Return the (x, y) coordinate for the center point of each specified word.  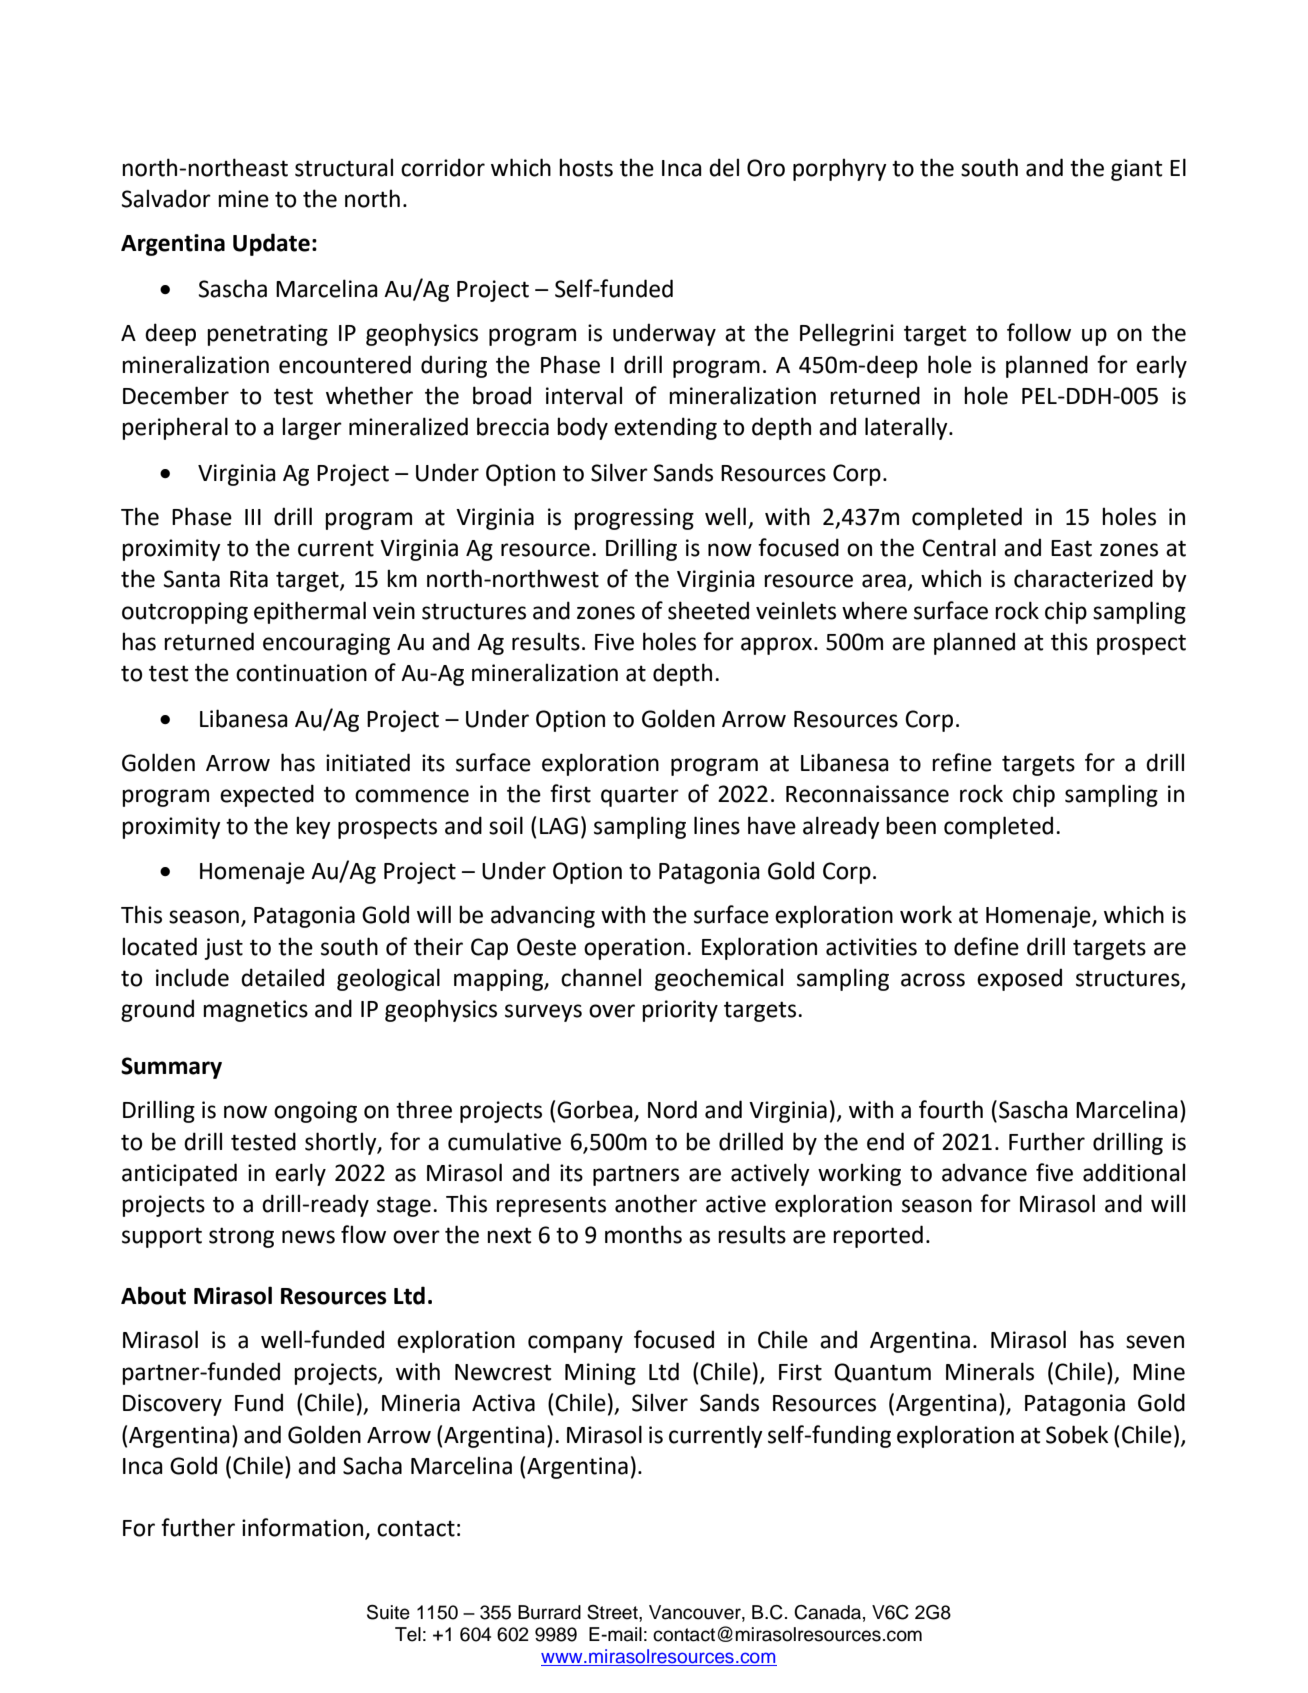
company (575, 1344)
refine (962, 762)
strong (241, 1237)
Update (271, 244)
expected (267, 795)
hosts (586, 167)
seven (1155, 1342)
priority (680, 1011)
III (253, 517)
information (304, 1528)
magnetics (255, 1011)
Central (959, 547)
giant (1136, 170)
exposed (1019, 979)
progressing (634, 519)
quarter (640, 796)
